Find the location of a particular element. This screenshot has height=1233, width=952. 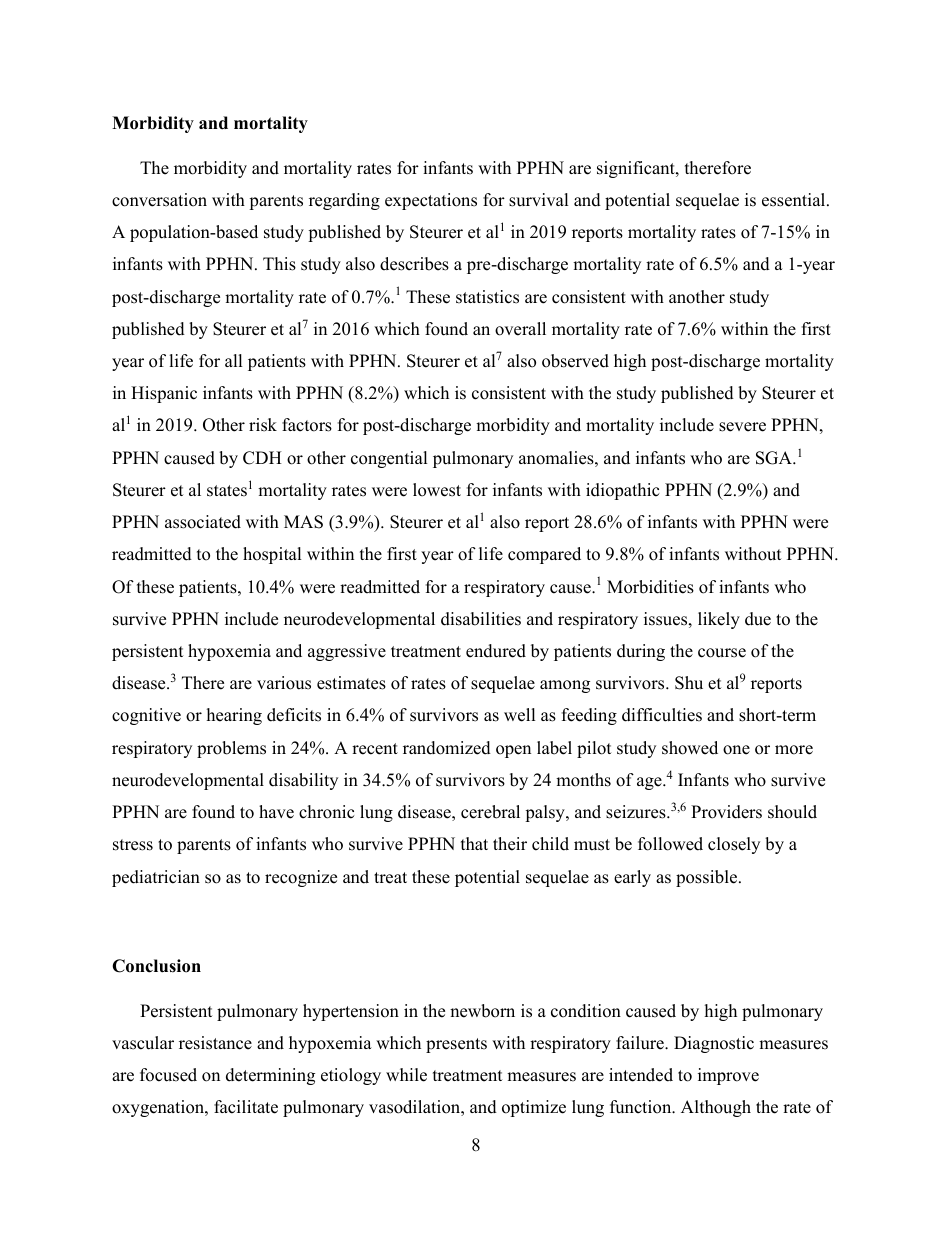

various is located at coordinates (284, 683).
